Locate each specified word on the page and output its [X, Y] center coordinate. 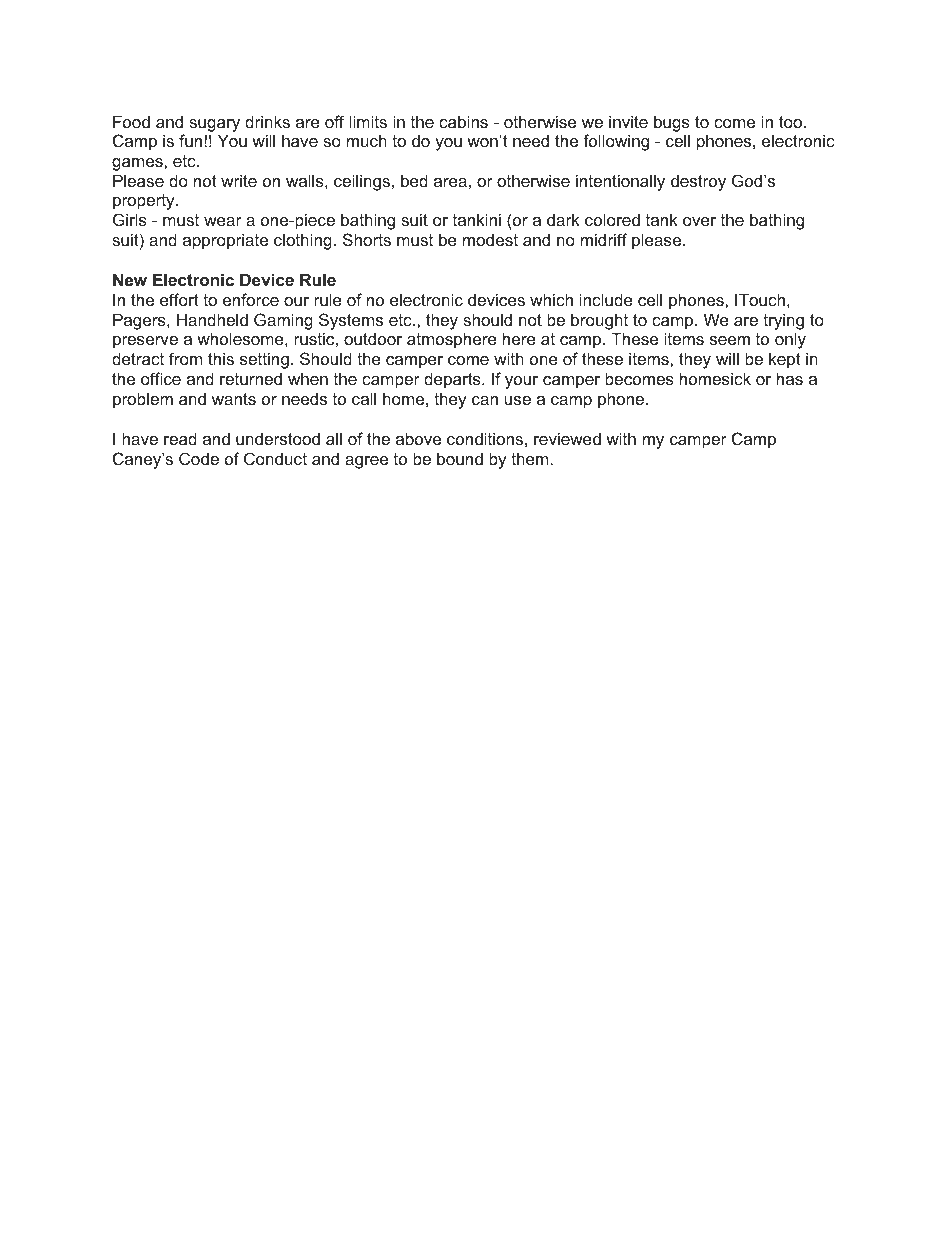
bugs [672, 123]
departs [453, 380]
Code [199, 458]
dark [563, 219]
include [606, 299]
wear [223, 221]
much [367, 140]
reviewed [567, 438]
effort [179, 299]
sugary [214, 125]
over [699, 221]
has [790, 378]
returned [251, 379]
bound [460, 458]
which [551, 299]
